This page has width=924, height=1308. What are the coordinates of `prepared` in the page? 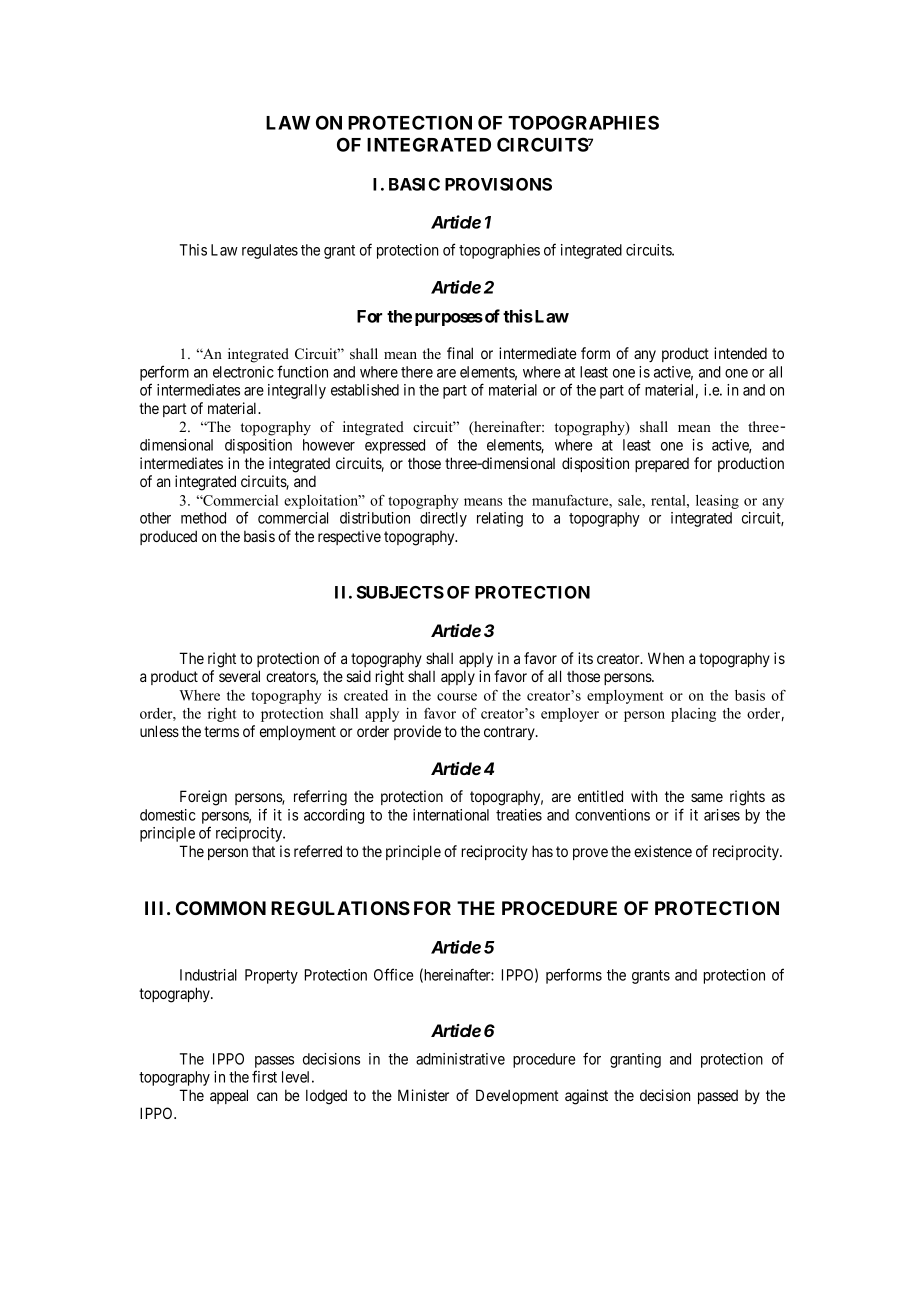 It's located at (662, 465).
